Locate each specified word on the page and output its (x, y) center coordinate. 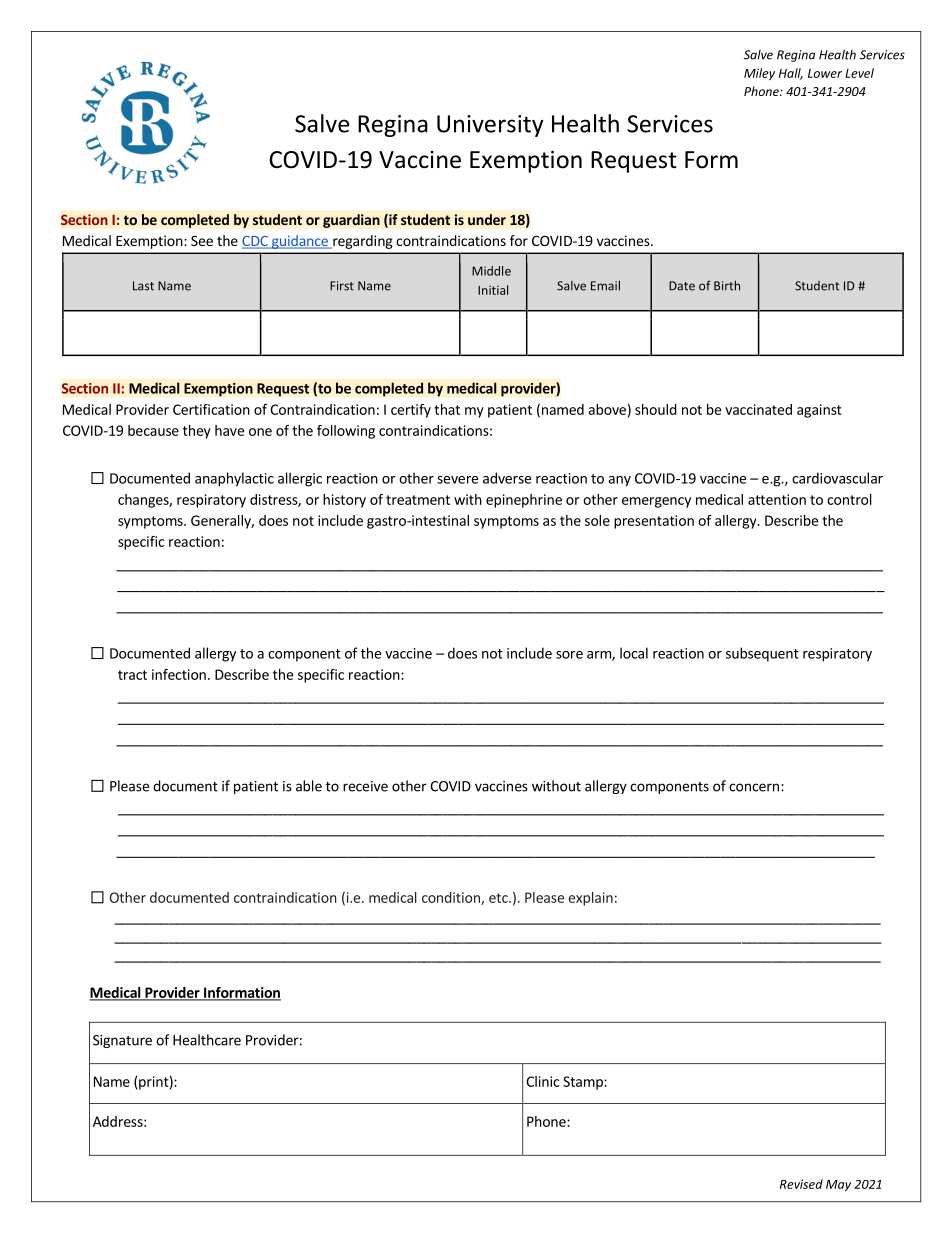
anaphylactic (234, 479)
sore (569, 655)
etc (499, 898)
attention (777, 499)
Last (143, 286)
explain (591, 899)
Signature (122, 1041)
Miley (759, 74)
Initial (493, 290)
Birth (727, 285)
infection (179, 674)
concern (754, 787)
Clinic (543, 1081)
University (490, 126)
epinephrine (524, 501)
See (202, 240)
